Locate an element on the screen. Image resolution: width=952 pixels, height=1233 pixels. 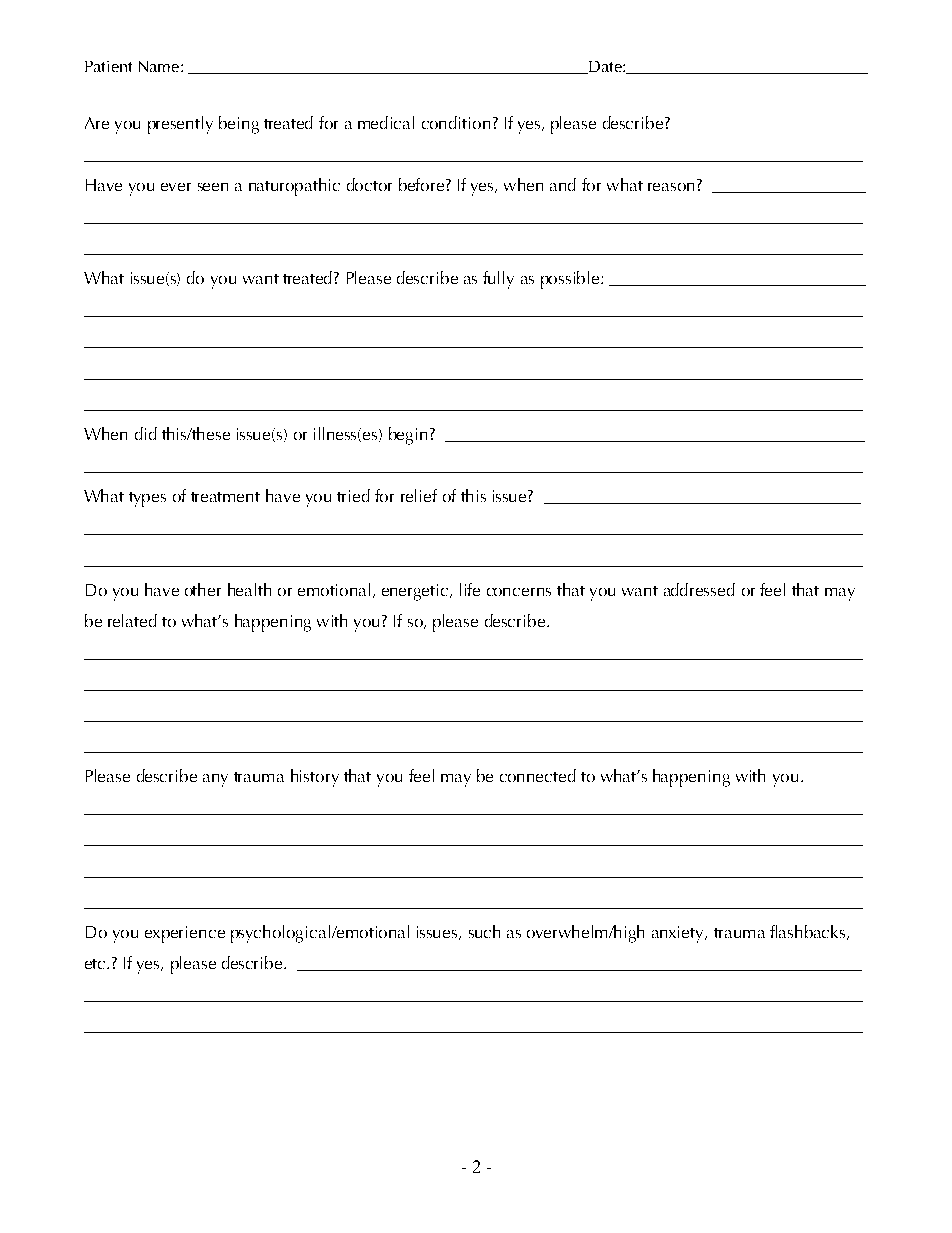
Name is located at coordinates (160, 66).
